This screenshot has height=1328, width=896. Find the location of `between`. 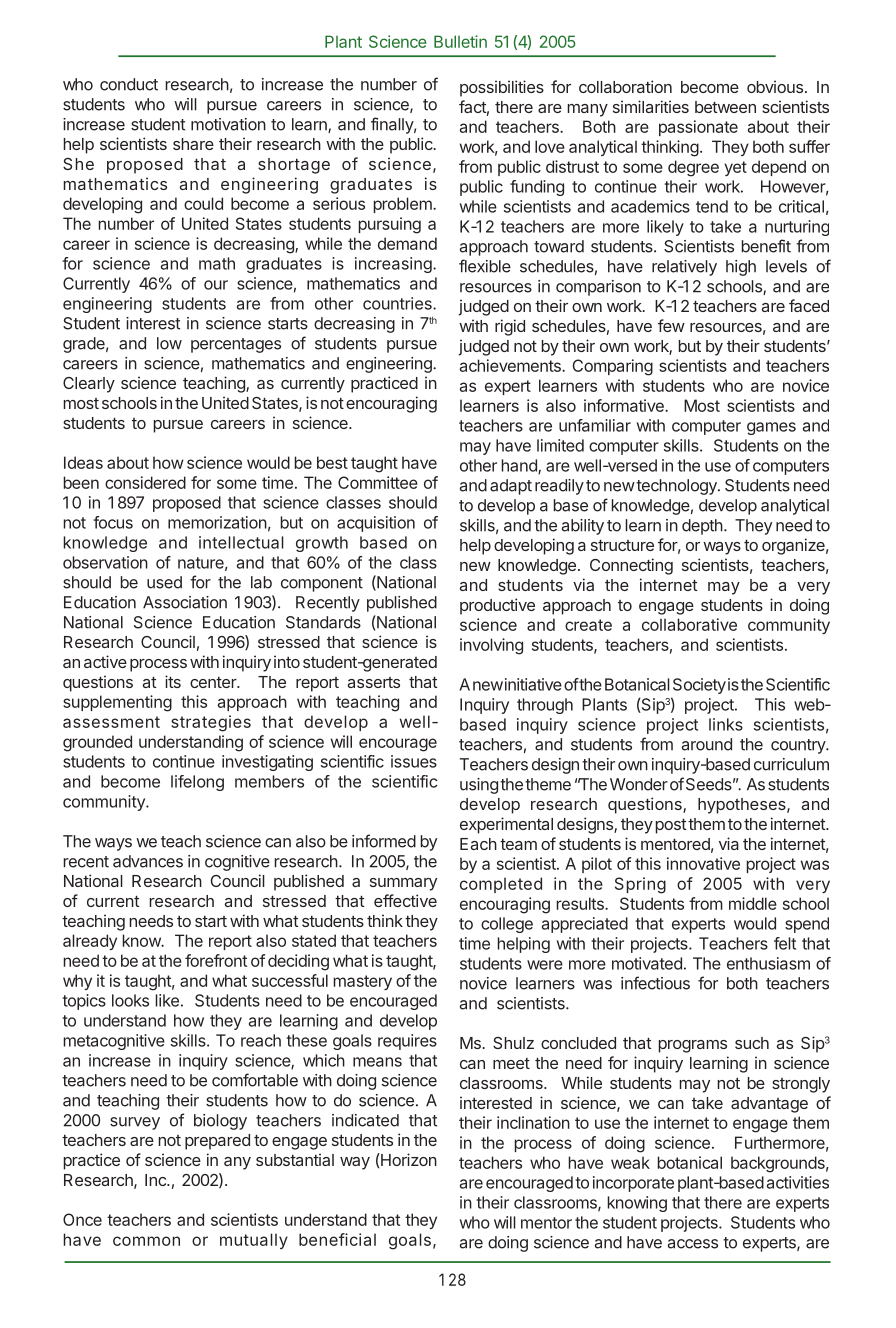

between is located at coordinates (725, 107).
